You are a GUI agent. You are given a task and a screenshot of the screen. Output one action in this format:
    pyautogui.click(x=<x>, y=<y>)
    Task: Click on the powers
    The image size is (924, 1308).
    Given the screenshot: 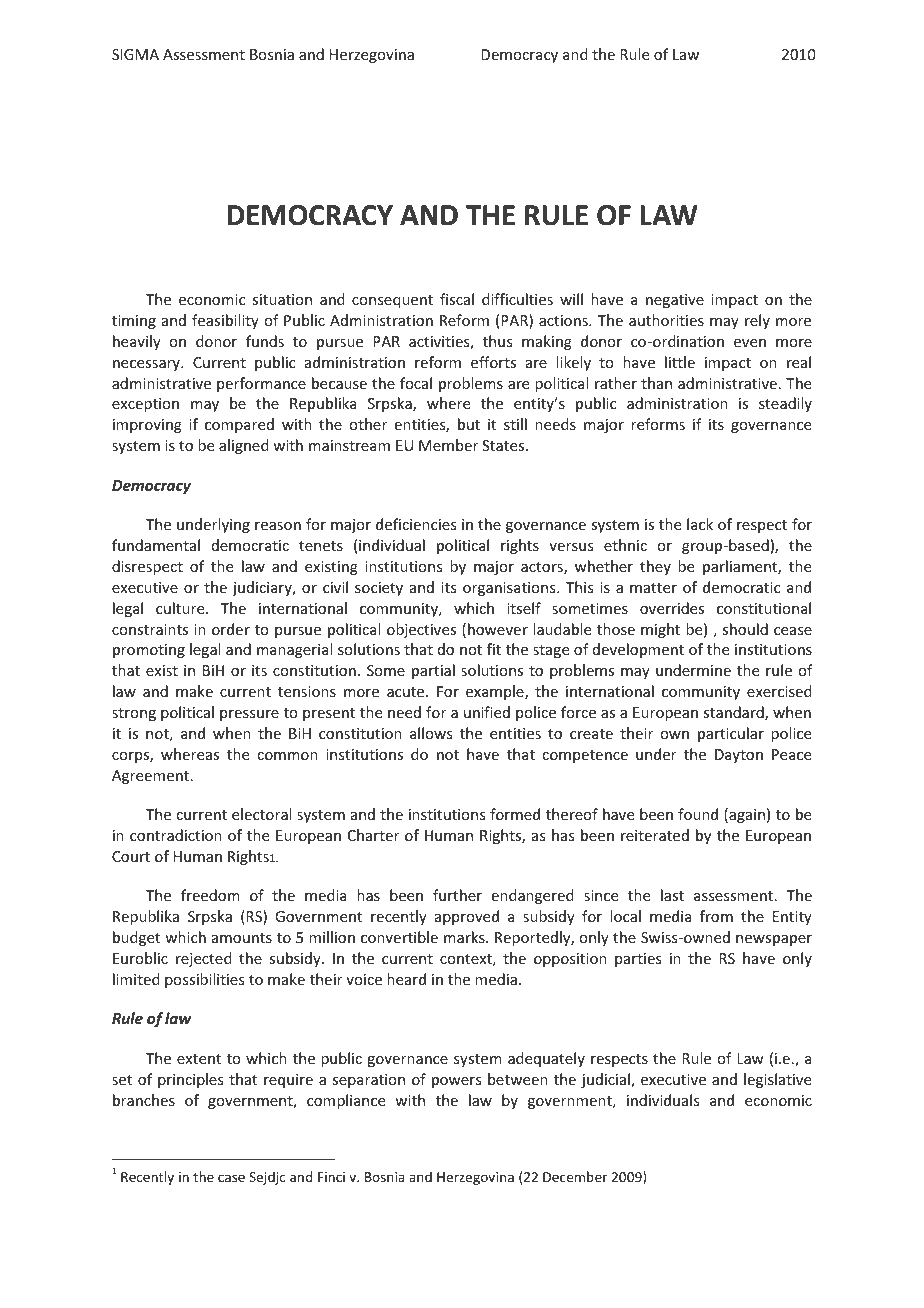 What is the action you would take?
    pyautogui.click(x=456, y=1082)
